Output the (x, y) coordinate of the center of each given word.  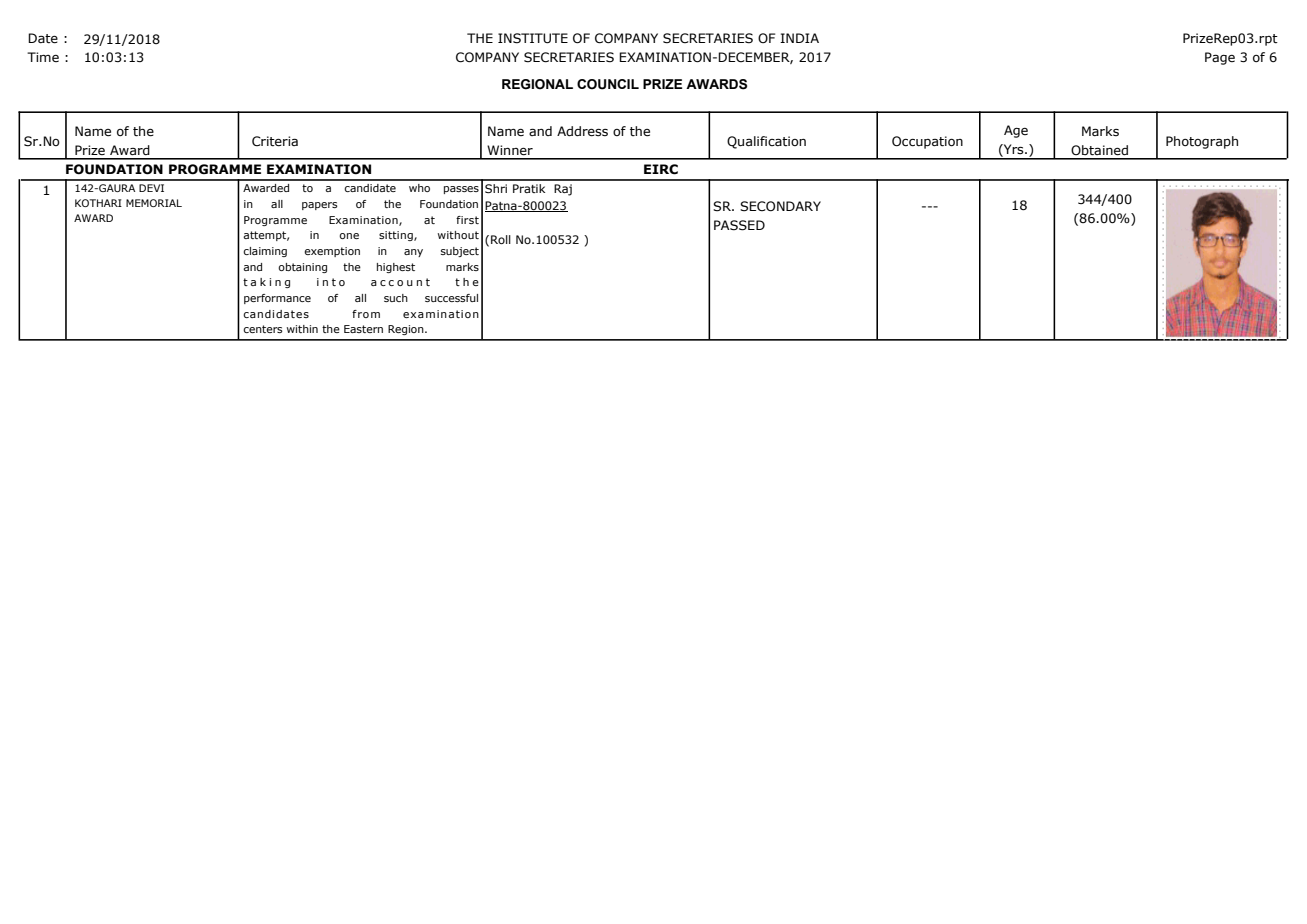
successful (451, 298)
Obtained (1099, 150)
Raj (563, 190)
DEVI (151, 188)
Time (43, 57)
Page (1220, 58)
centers (263, 329)
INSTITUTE (533, 38)
